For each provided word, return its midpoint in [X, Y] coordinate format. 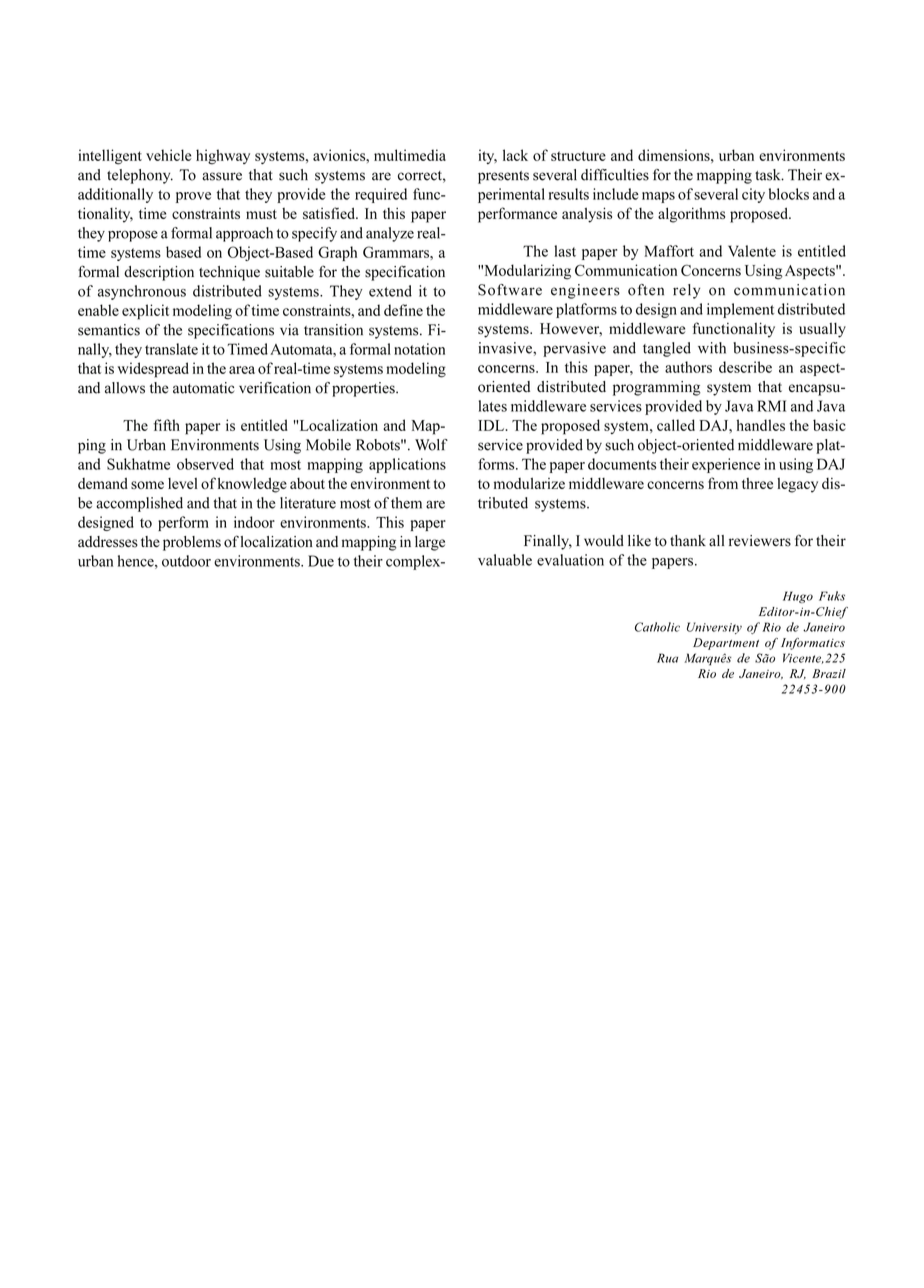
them [406, 503]
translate [171, 349]
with [712, 348]
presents [503, 177]
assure [222, 176]
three [757, 483]
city [753, 195]
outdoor [186, 561]
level [182, 483]
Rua [667, 658]
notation [419, 349]
